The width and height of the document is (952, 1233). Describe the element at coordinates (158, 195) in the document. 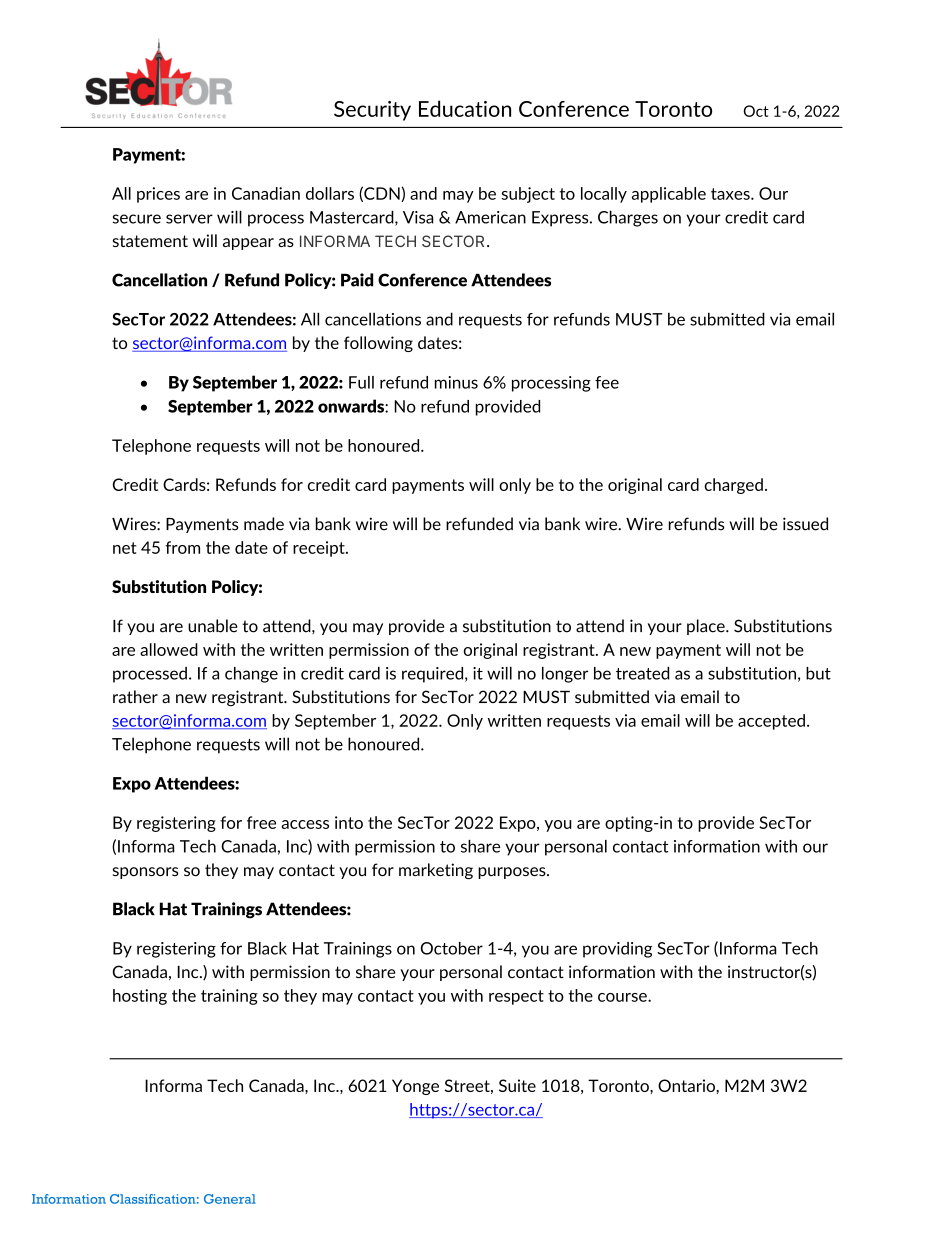

I see `prices` at that location.
